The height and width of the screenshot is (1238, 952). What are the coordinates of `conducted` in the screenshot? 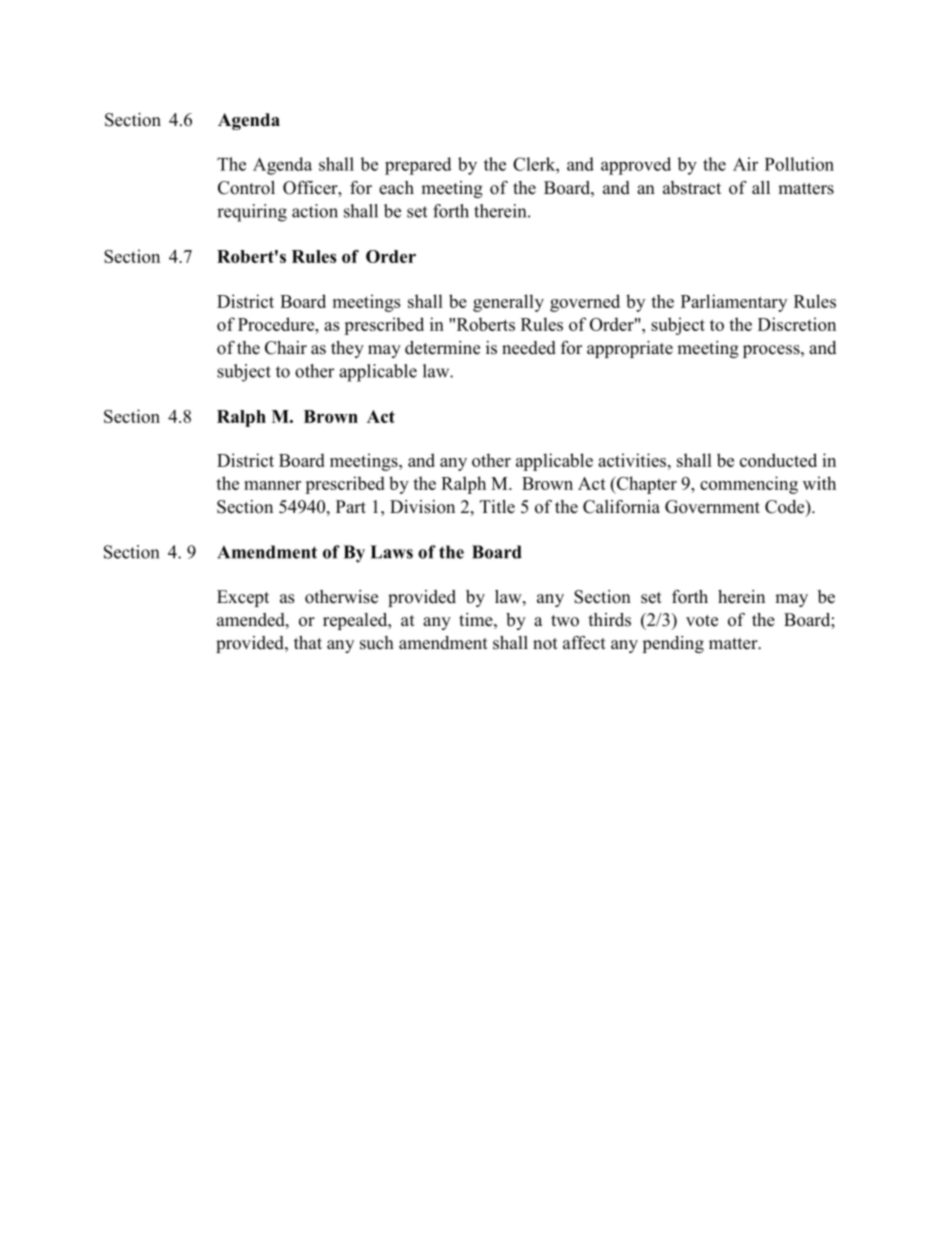 It's located at (778, 460).
